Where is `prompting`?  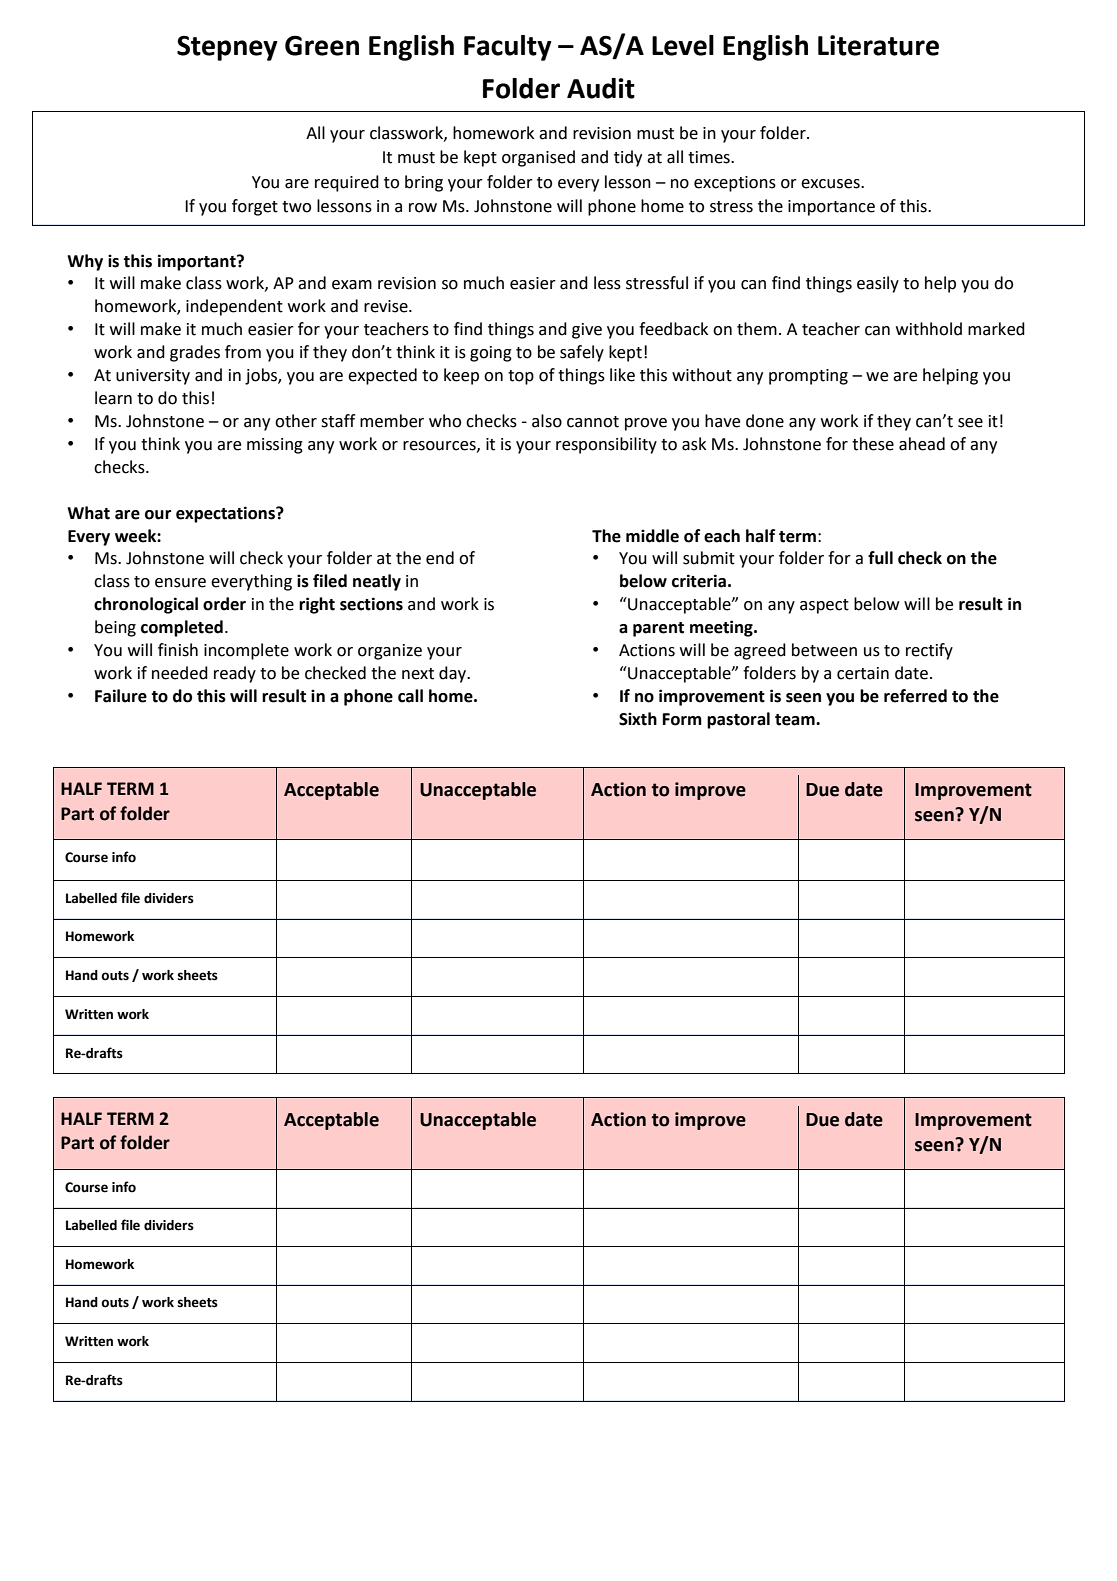
prompting is located at coordinates (808, 377).
